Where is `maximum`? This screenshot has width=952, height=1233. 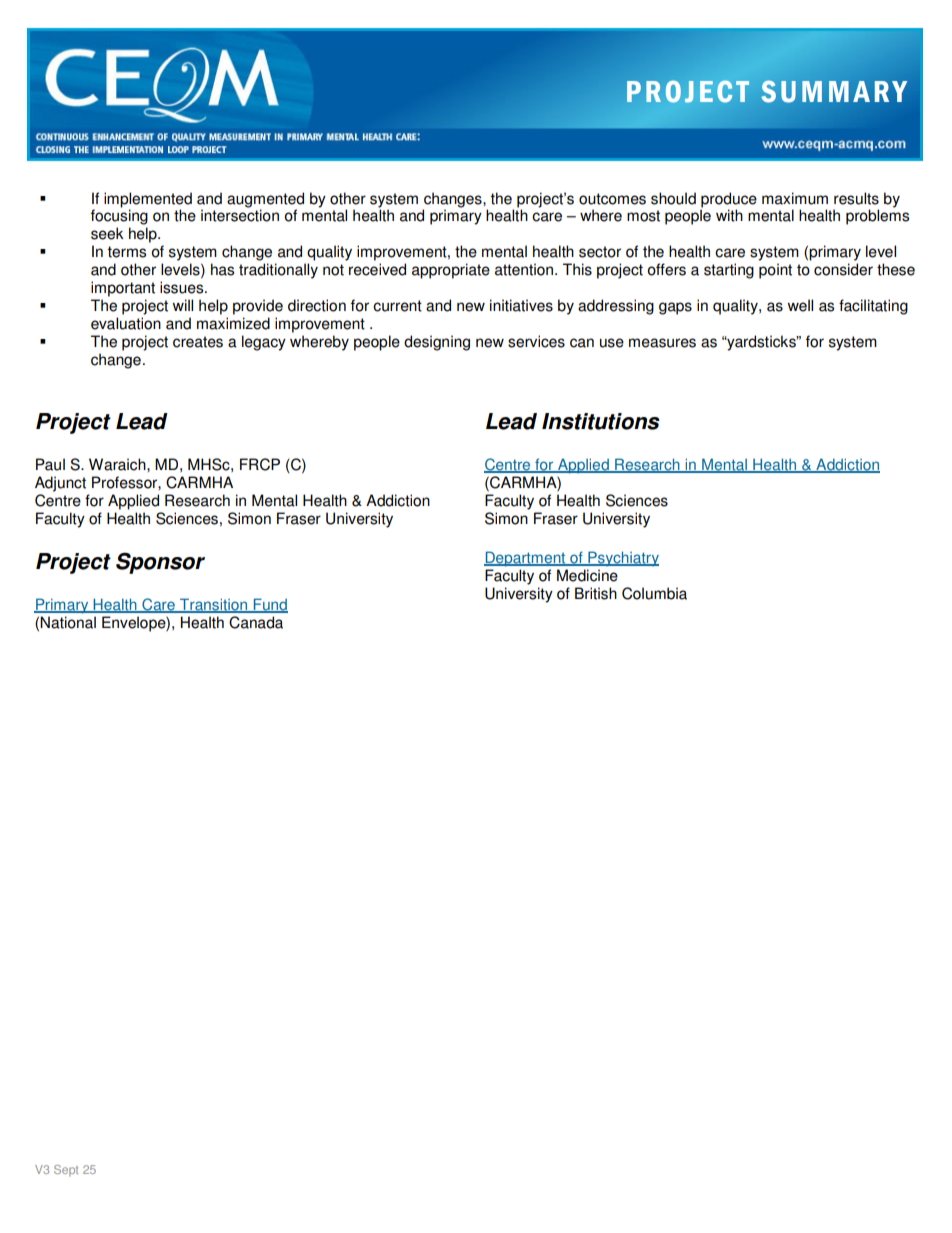 maximum is located at coordinates (795, 198).
